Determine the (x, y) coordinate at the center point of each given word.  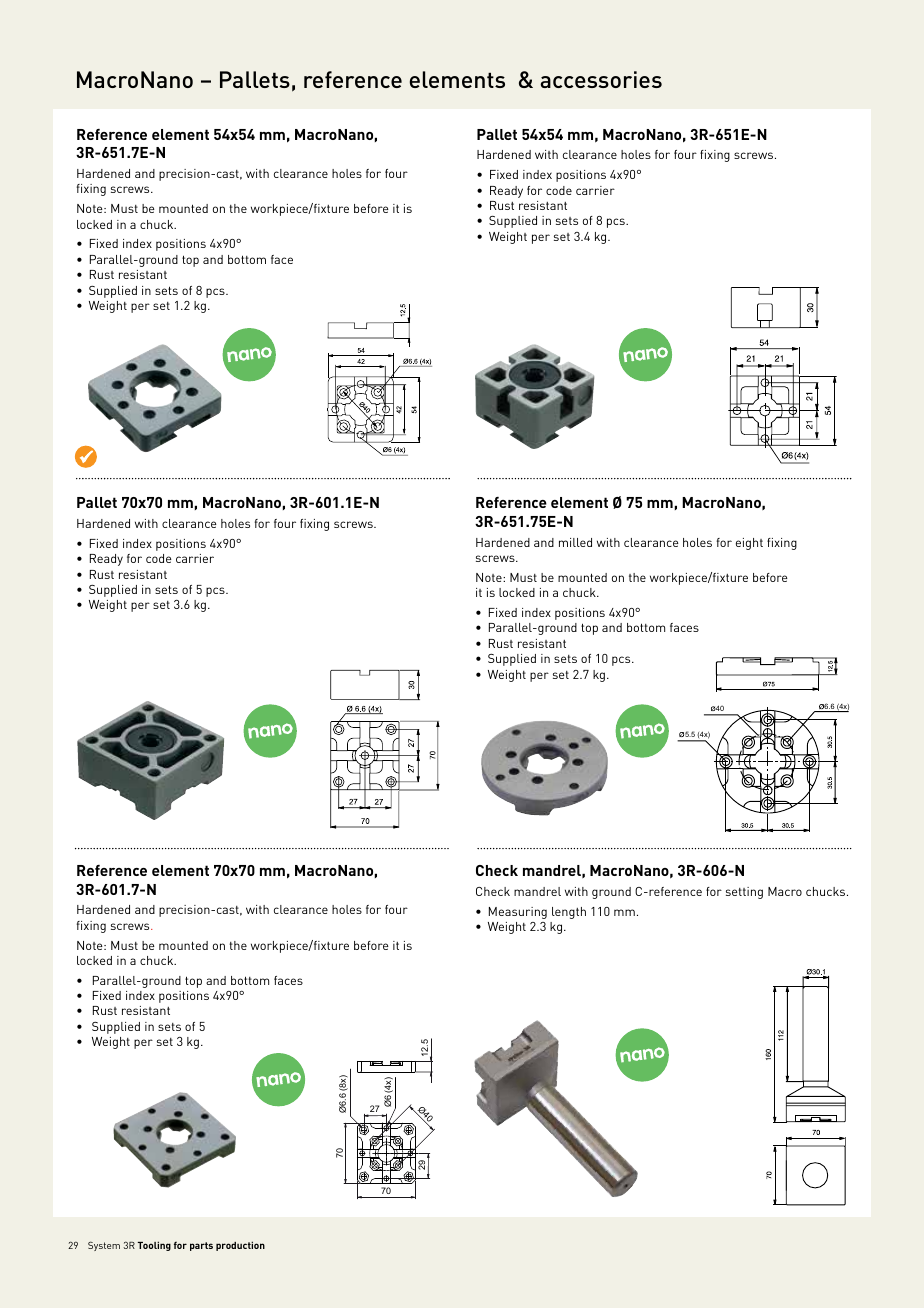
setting (744, 893)
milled (575, 542)
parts (201, 1246)
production (240, 1246)
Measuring (518, 913)
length (569, 913)
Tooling (154, 1246)
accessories (601, 79)
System (104, 1246)
